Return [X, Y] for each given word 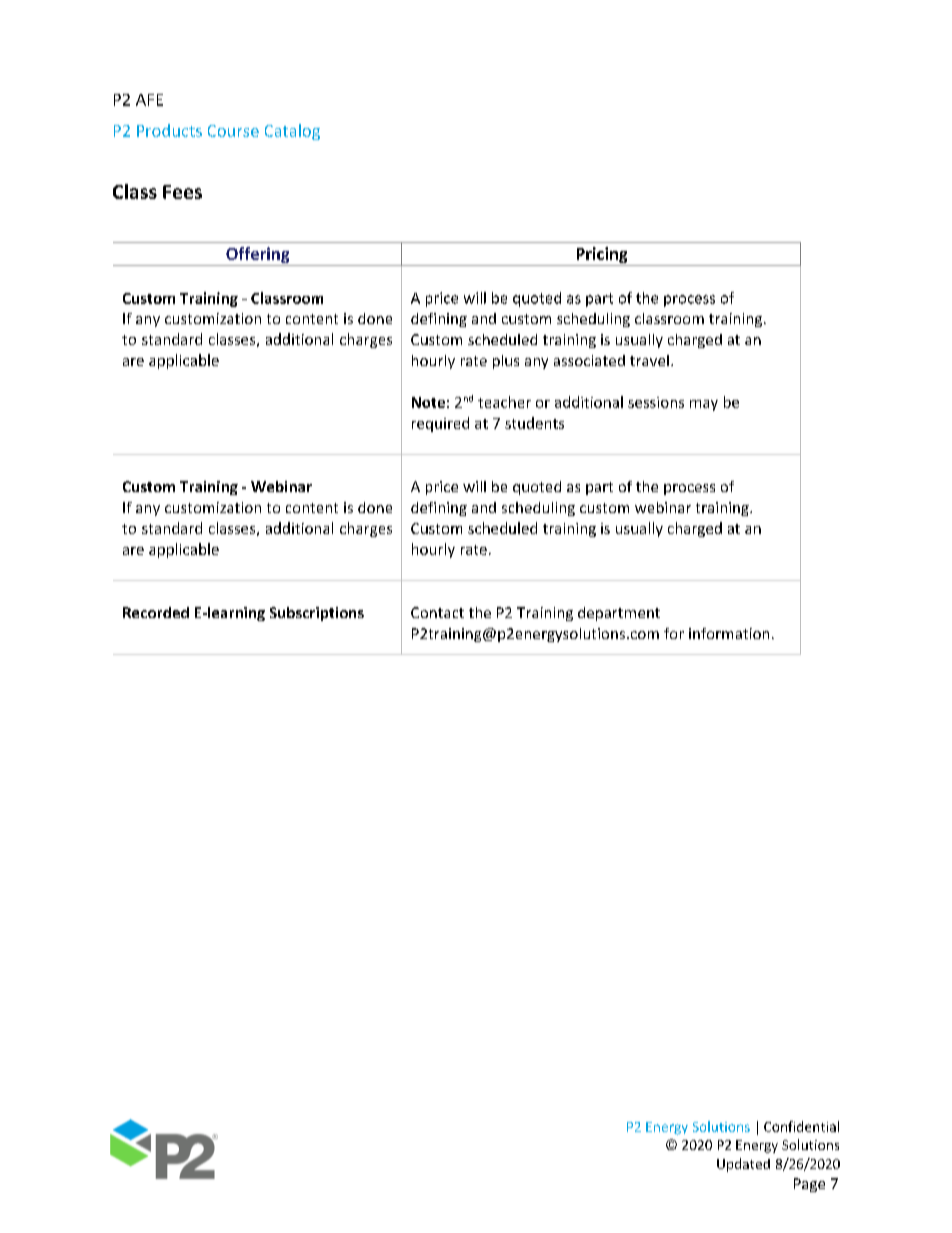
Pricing [602, 255]
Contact [437, 612]
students [534, 423]
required [440, 424]
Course [233, 131]
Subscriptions [317, 614]
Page [809, 1185]
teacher [504, 402]
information [729, 633]
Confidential [801, 1126]
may [704, 405]
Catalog [292, 132]
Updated [743, 1165]
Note [428, 402]
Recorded [156, 612]
